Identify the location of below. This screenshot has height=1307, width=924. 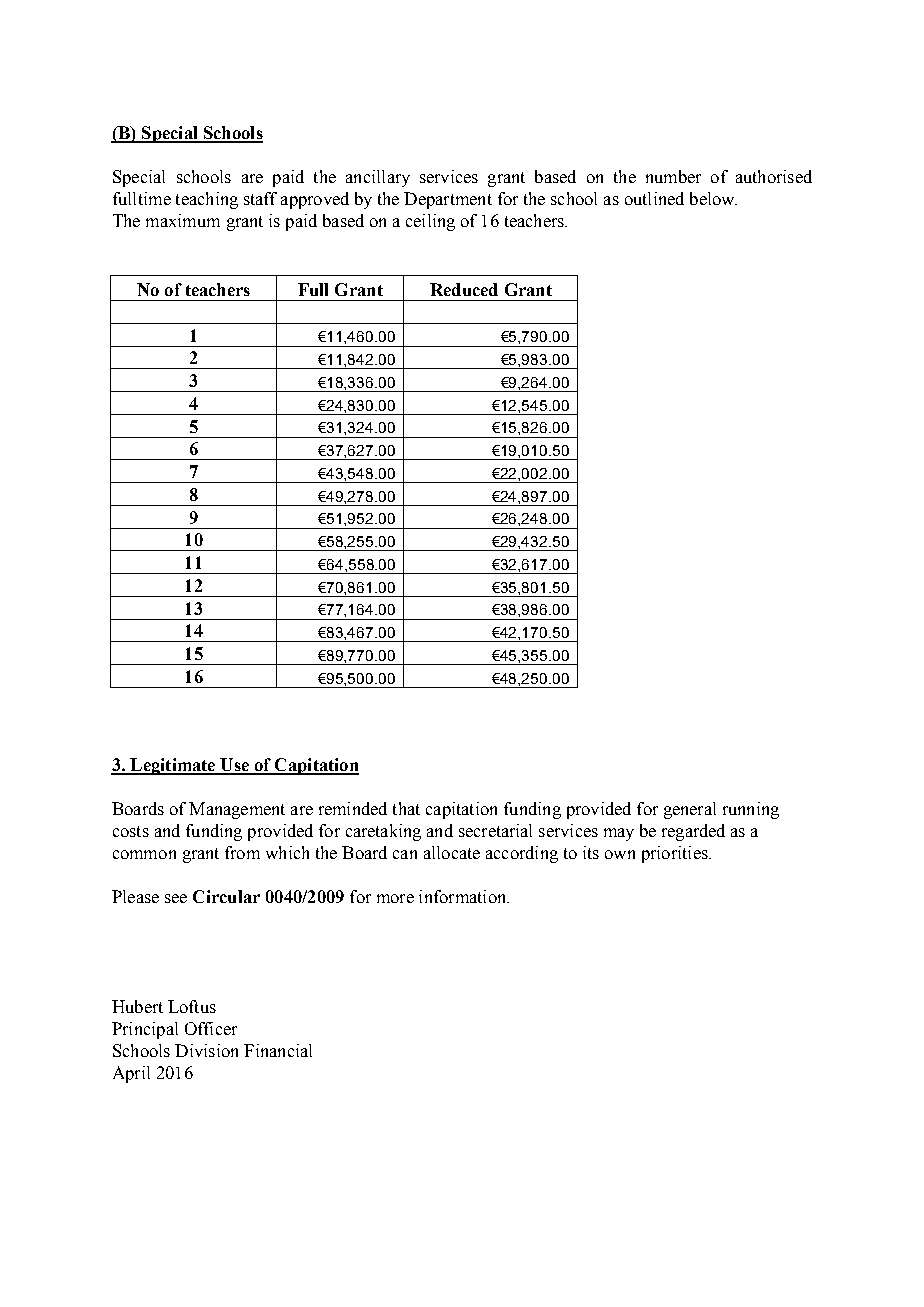
(713, 198).
